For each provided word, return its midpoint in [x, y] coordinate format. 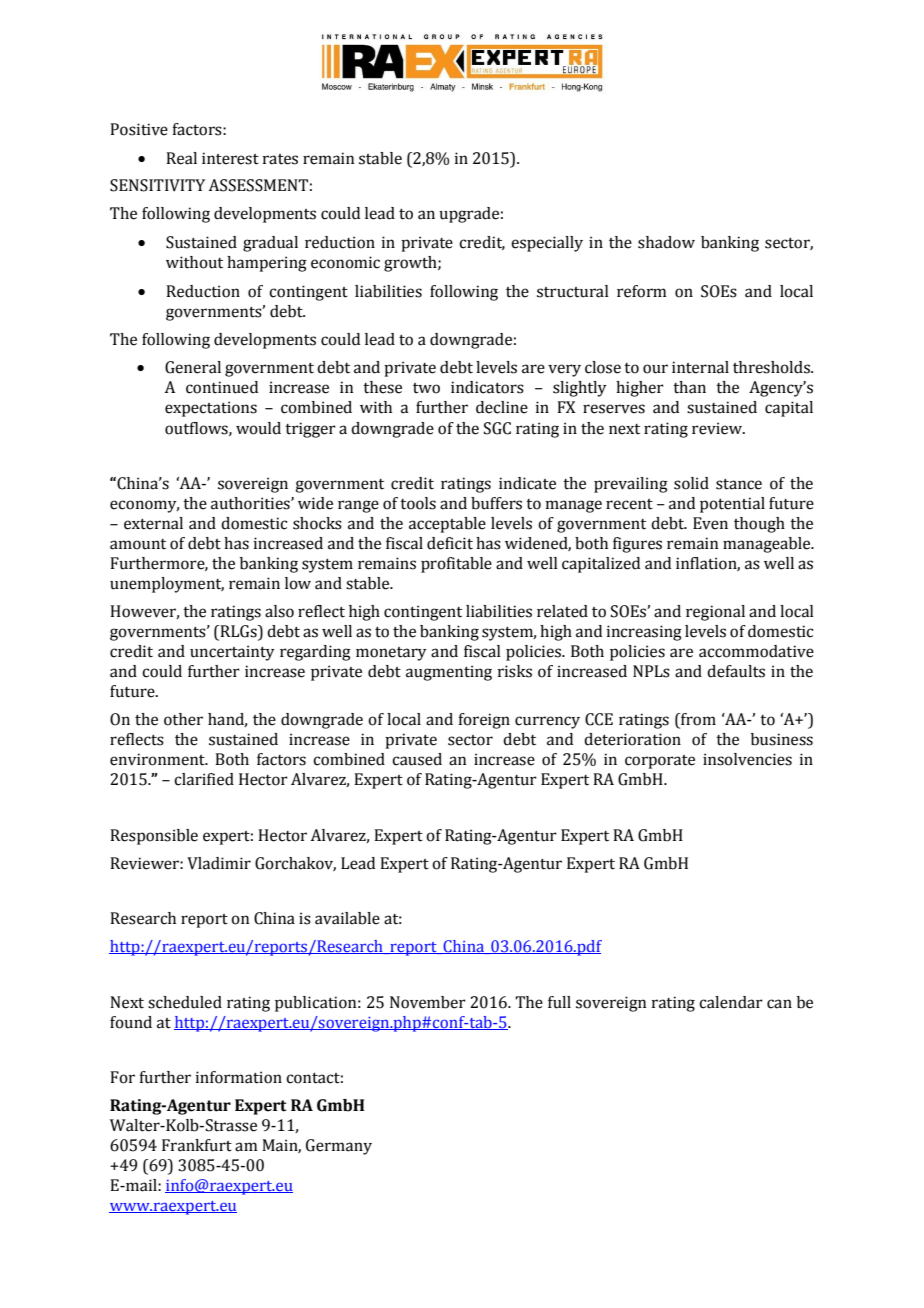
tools [418, 503]
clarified [204, 779]
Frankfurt [197, 1145]
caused [417, 759]
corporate [660, 762]
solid [691, 483]
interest [230, 158]
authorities [251, 503]
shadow [666, 242]
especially [547, 244]
